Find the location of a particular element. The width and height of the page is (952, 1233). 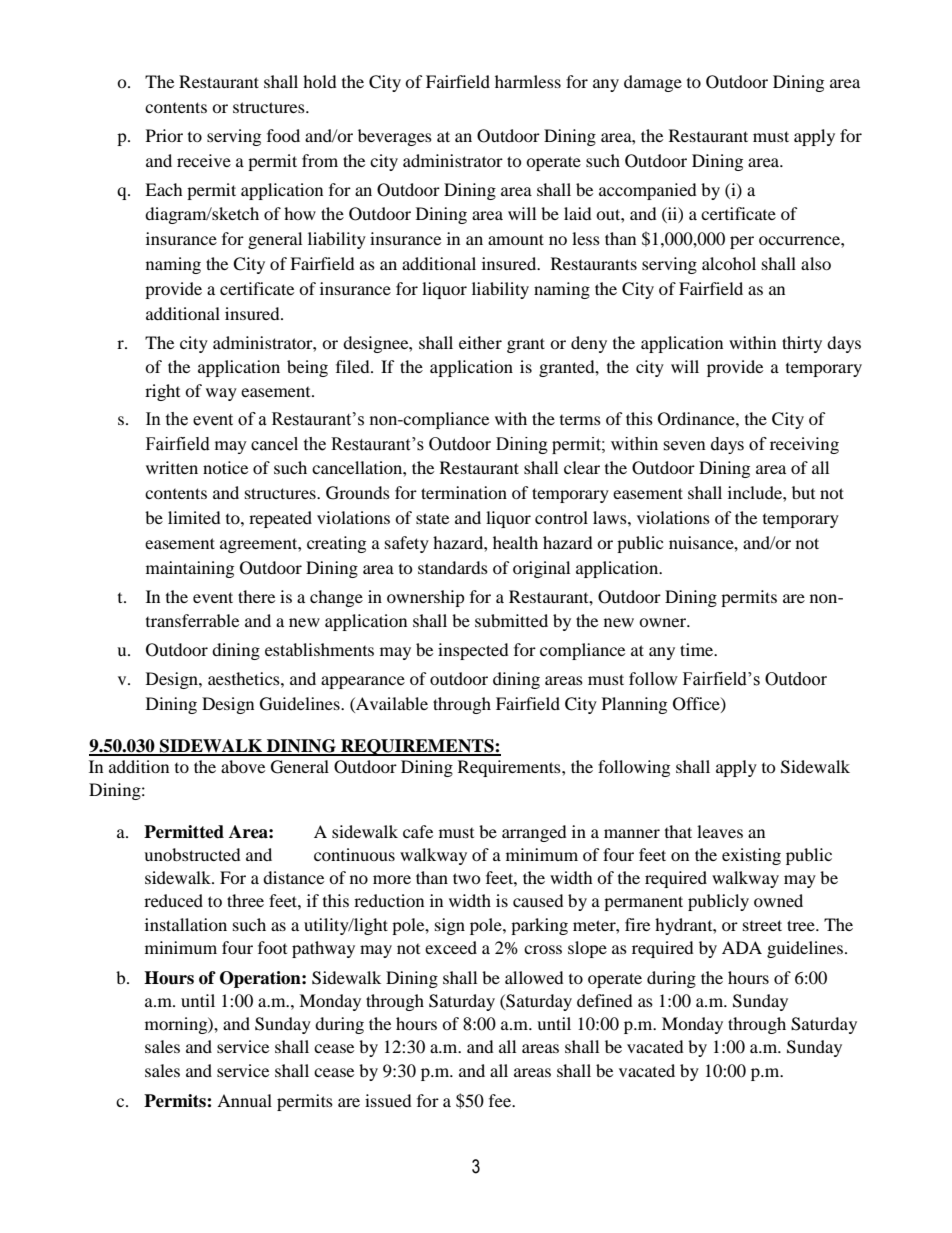

issued is located at coordinates (388, 1100).
